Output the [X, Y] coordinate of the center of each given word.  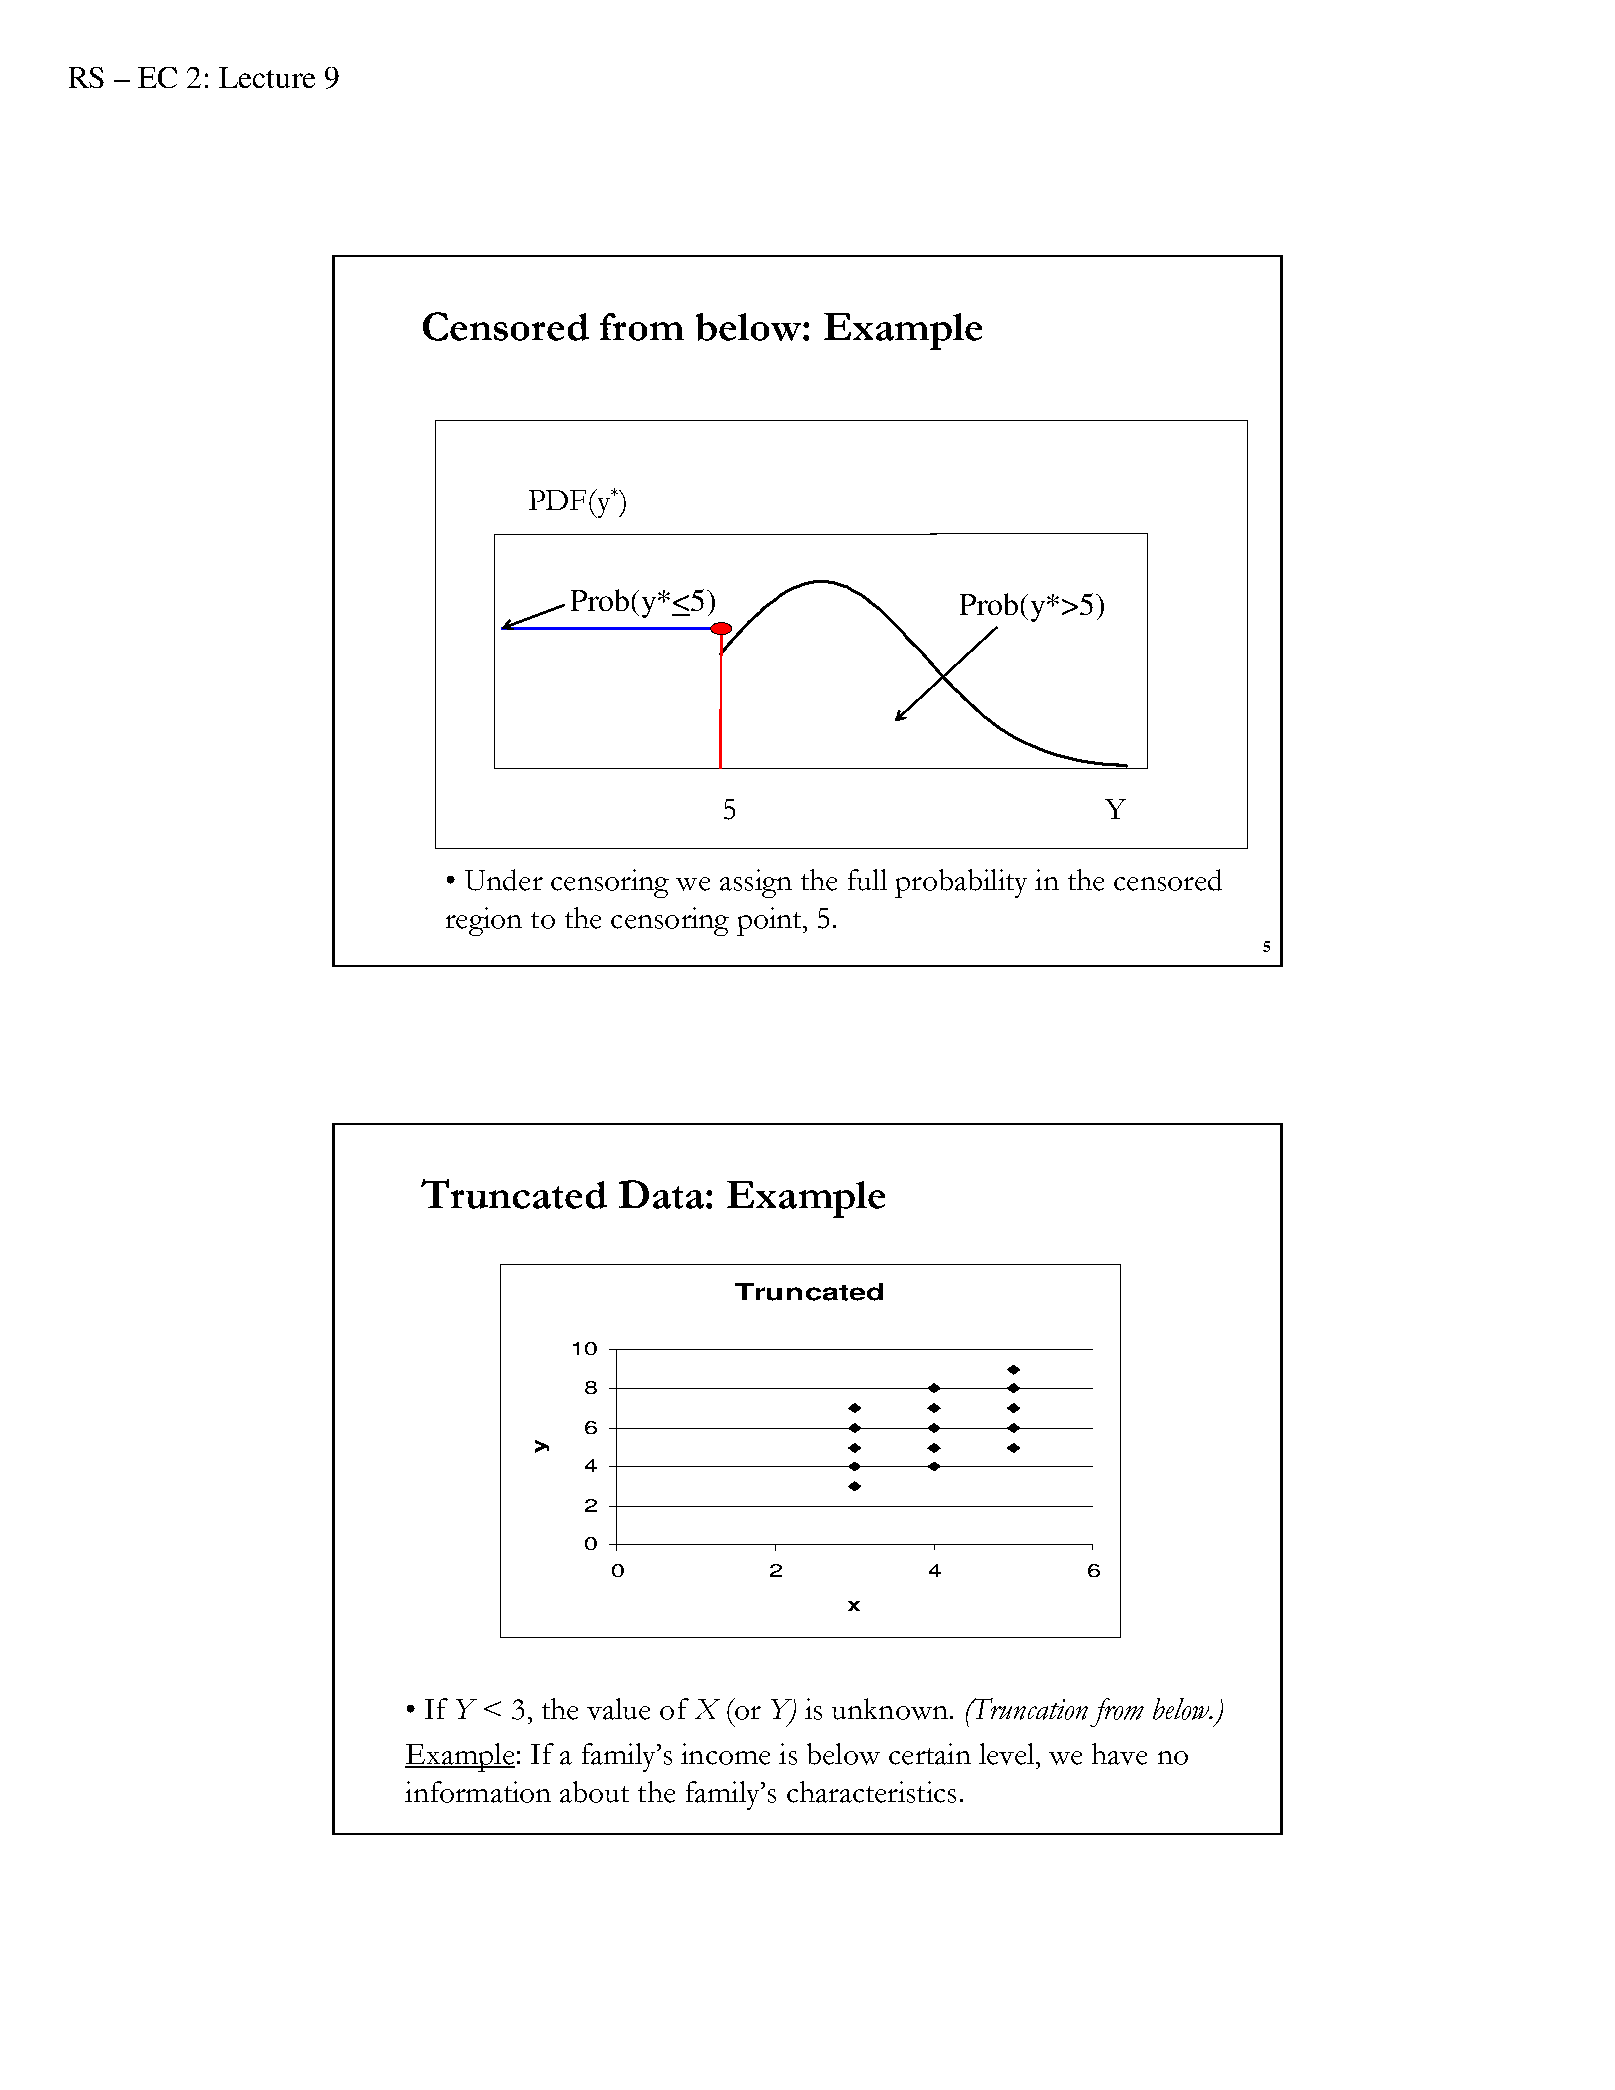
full [867, 880]
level [1008, 1754]
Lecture [267, 77]
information [478, 1792]
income [725, 1754]
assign [756, 883]
